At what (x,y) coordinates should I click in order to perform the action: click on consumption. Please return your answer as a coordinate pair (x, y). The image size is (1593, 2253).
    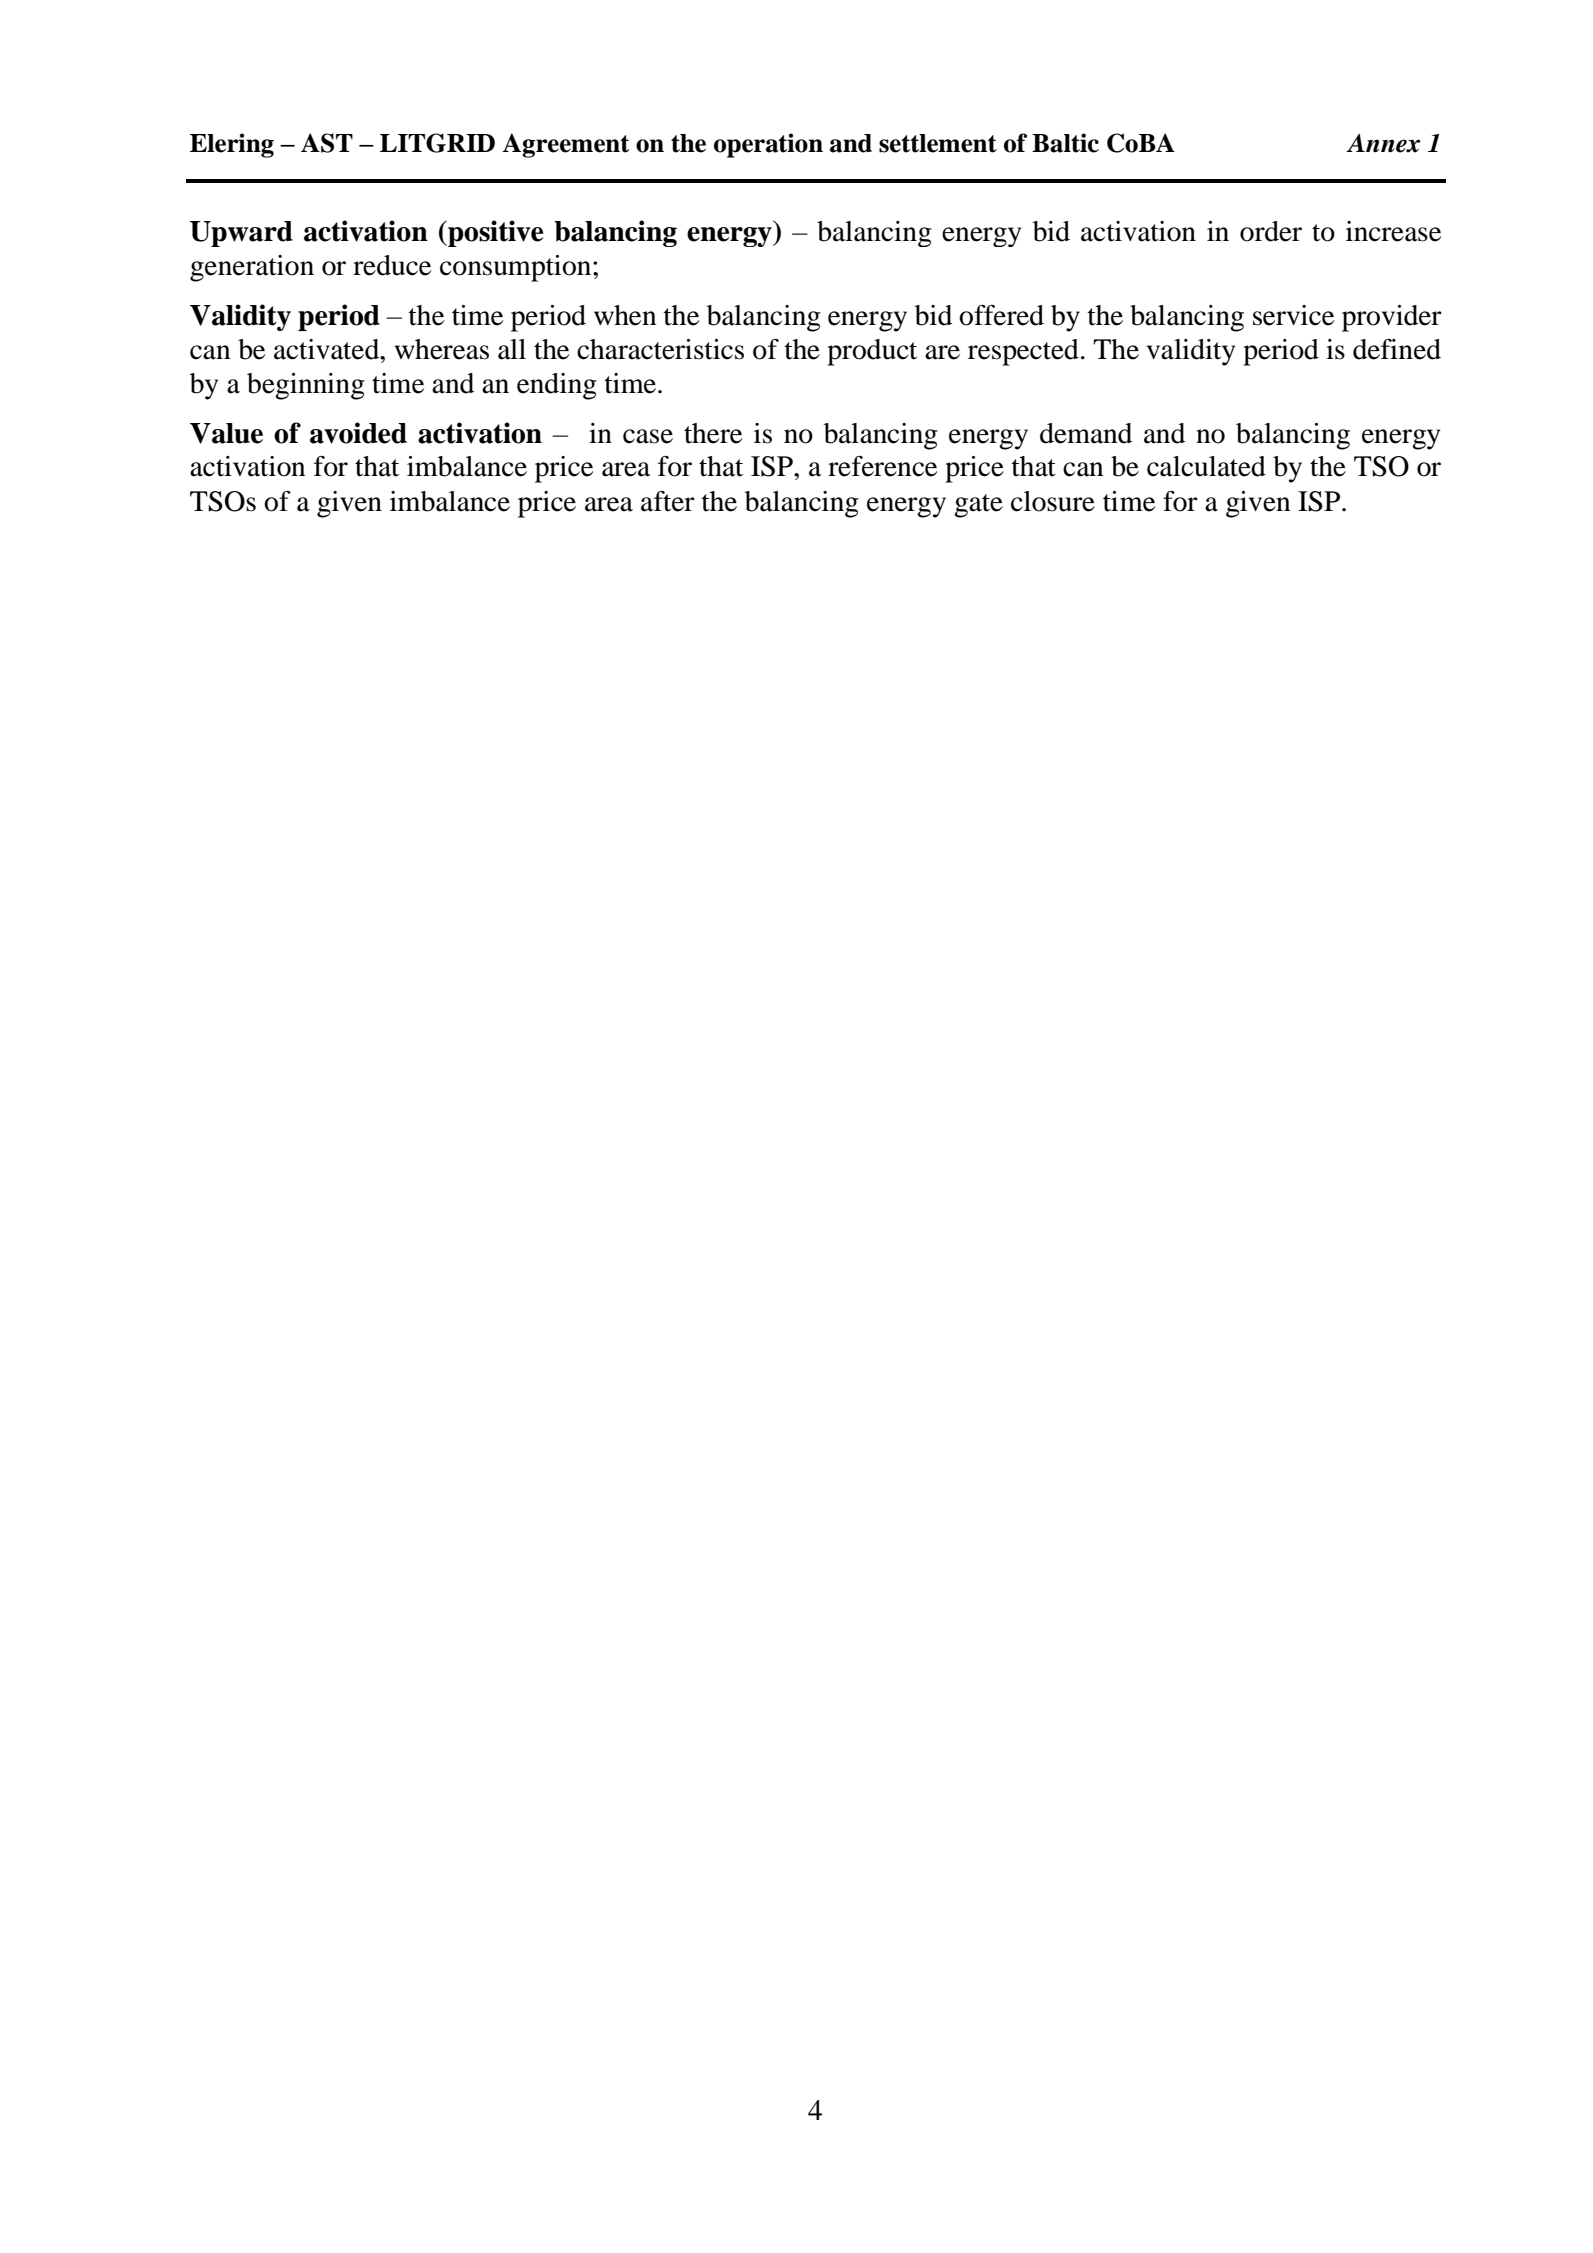
    Looking at the image, I should click on (517, 268).
